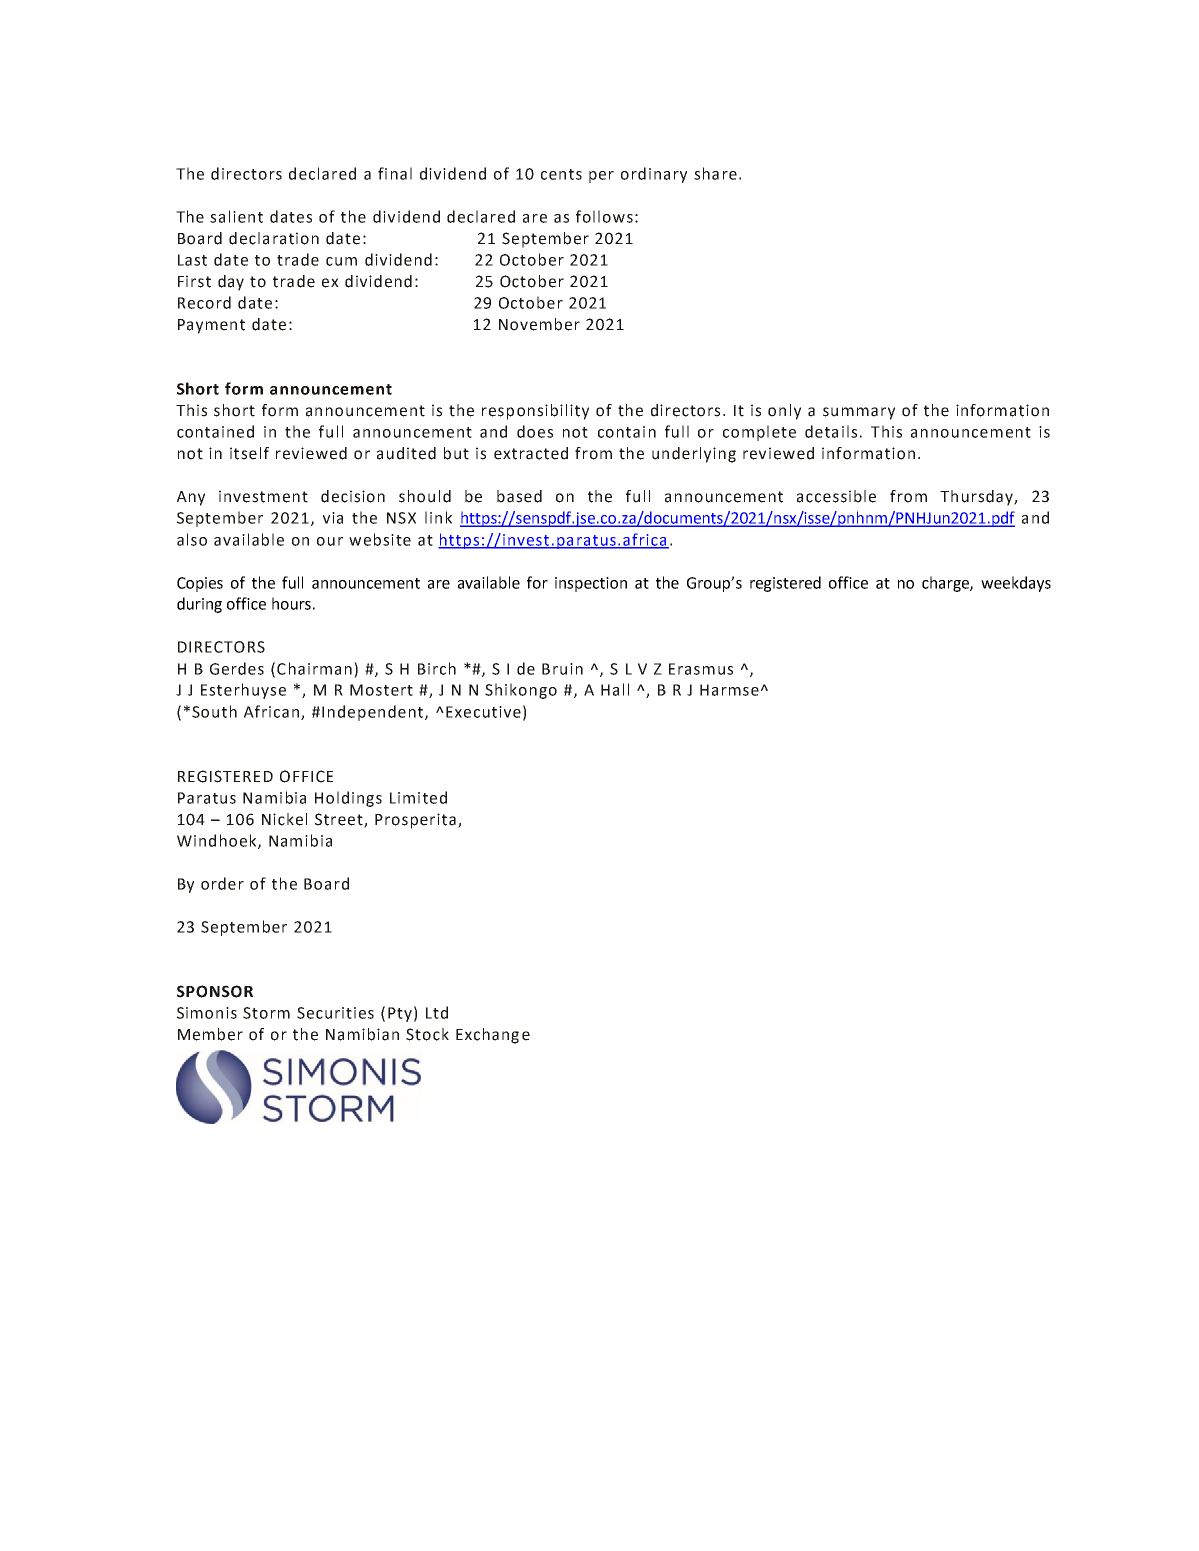 This screenshot has width=1199, height=1551. I want to click on Storm, so click(266, 1013).
